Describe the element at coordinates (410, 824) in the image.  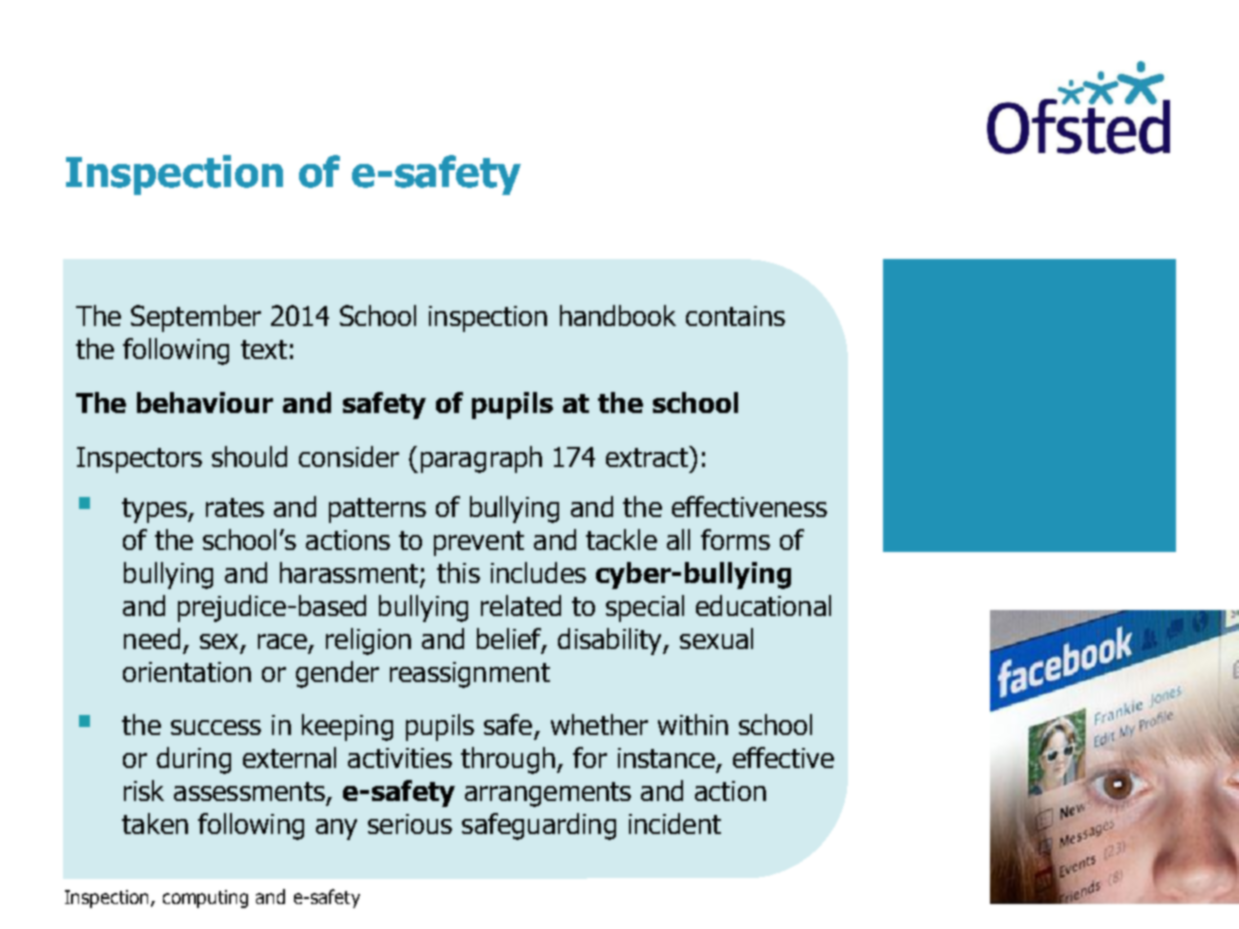
I see `serious` at that location.
